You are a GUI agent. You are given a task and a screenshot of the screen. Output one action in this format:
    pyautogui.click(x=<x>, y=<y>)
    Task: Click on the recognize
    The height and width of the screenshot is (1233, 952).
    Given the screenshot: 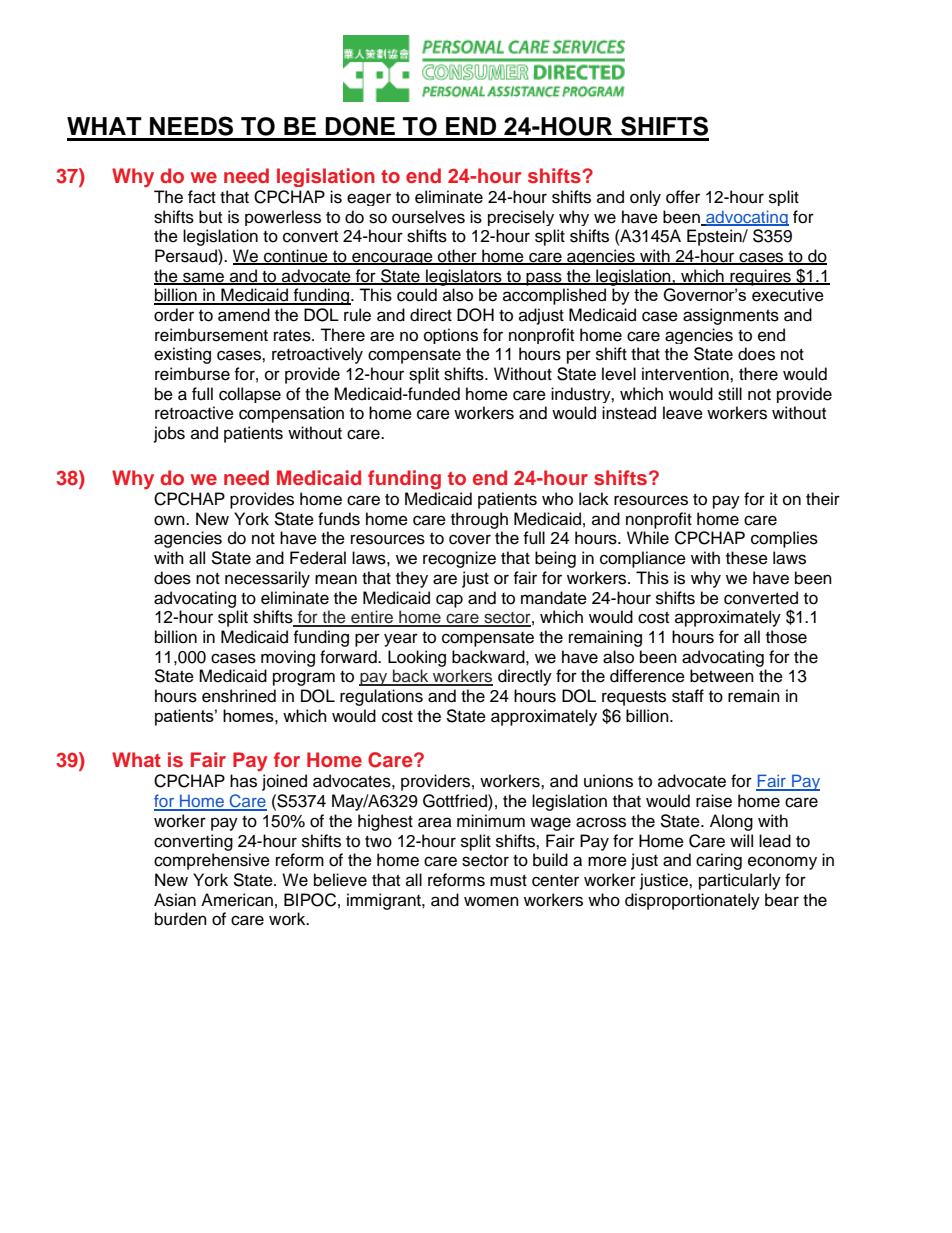 What is the action you would take?
    pyautogui.click(x=459, y=559)
